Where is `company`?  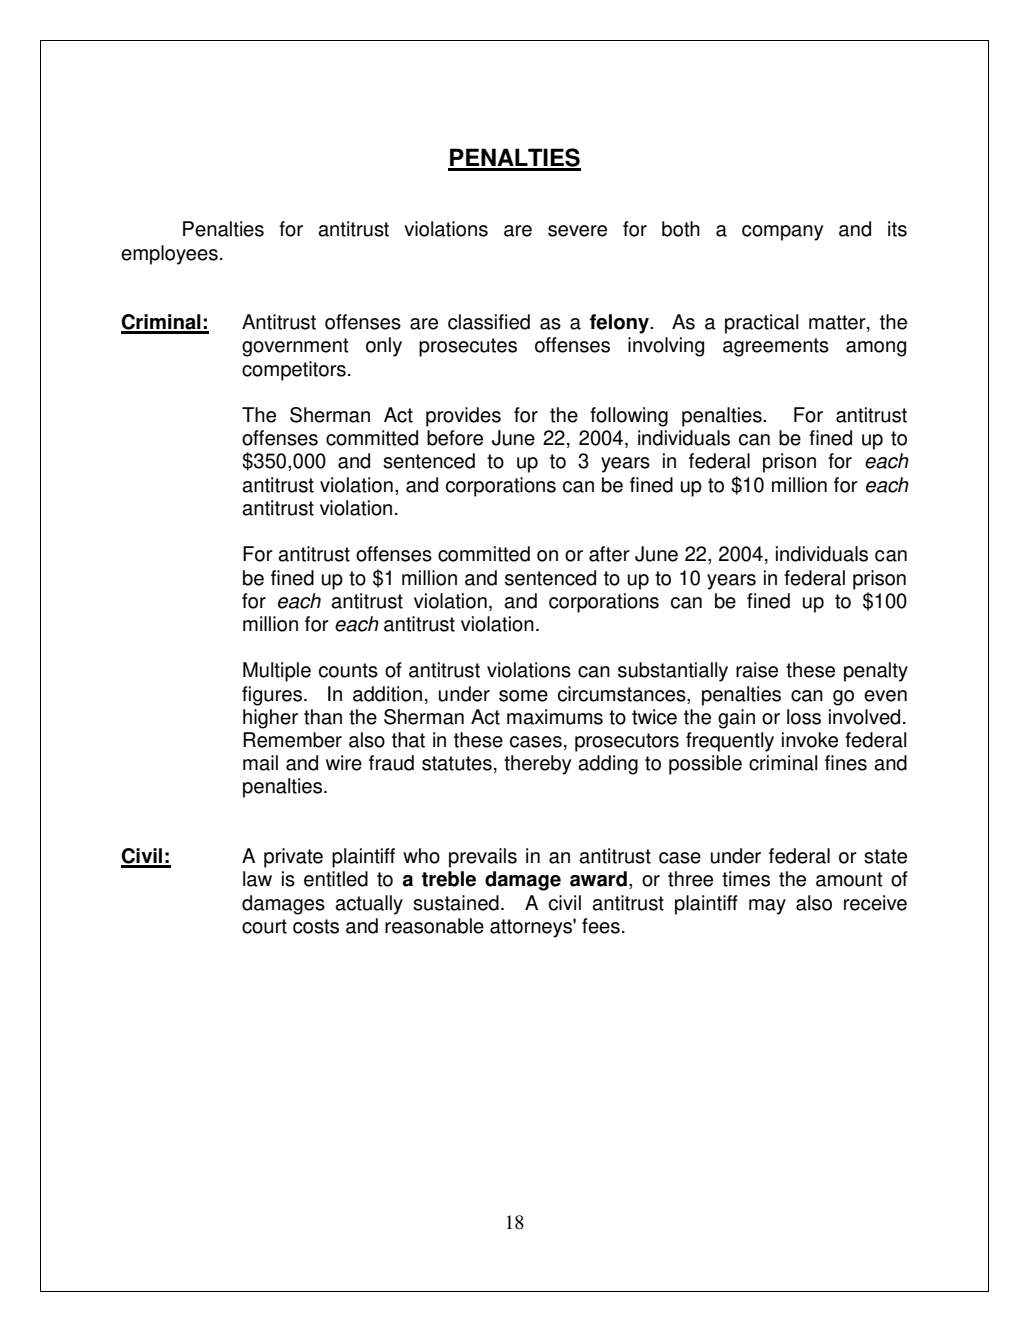 company is located at coordinates (782, 233).
